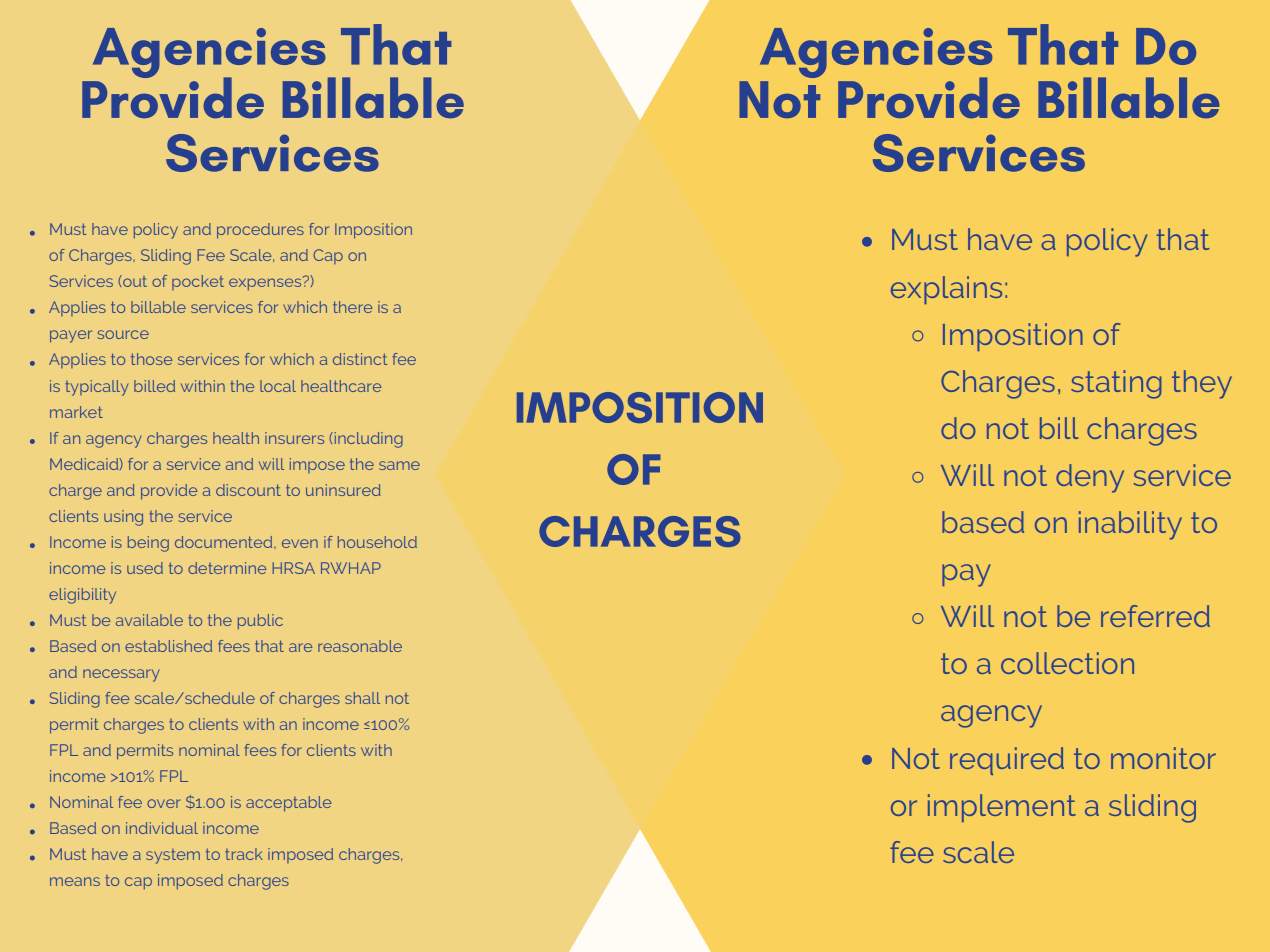 The image size is (1270, 952). I want to click on stating, so click(1116, 384).
